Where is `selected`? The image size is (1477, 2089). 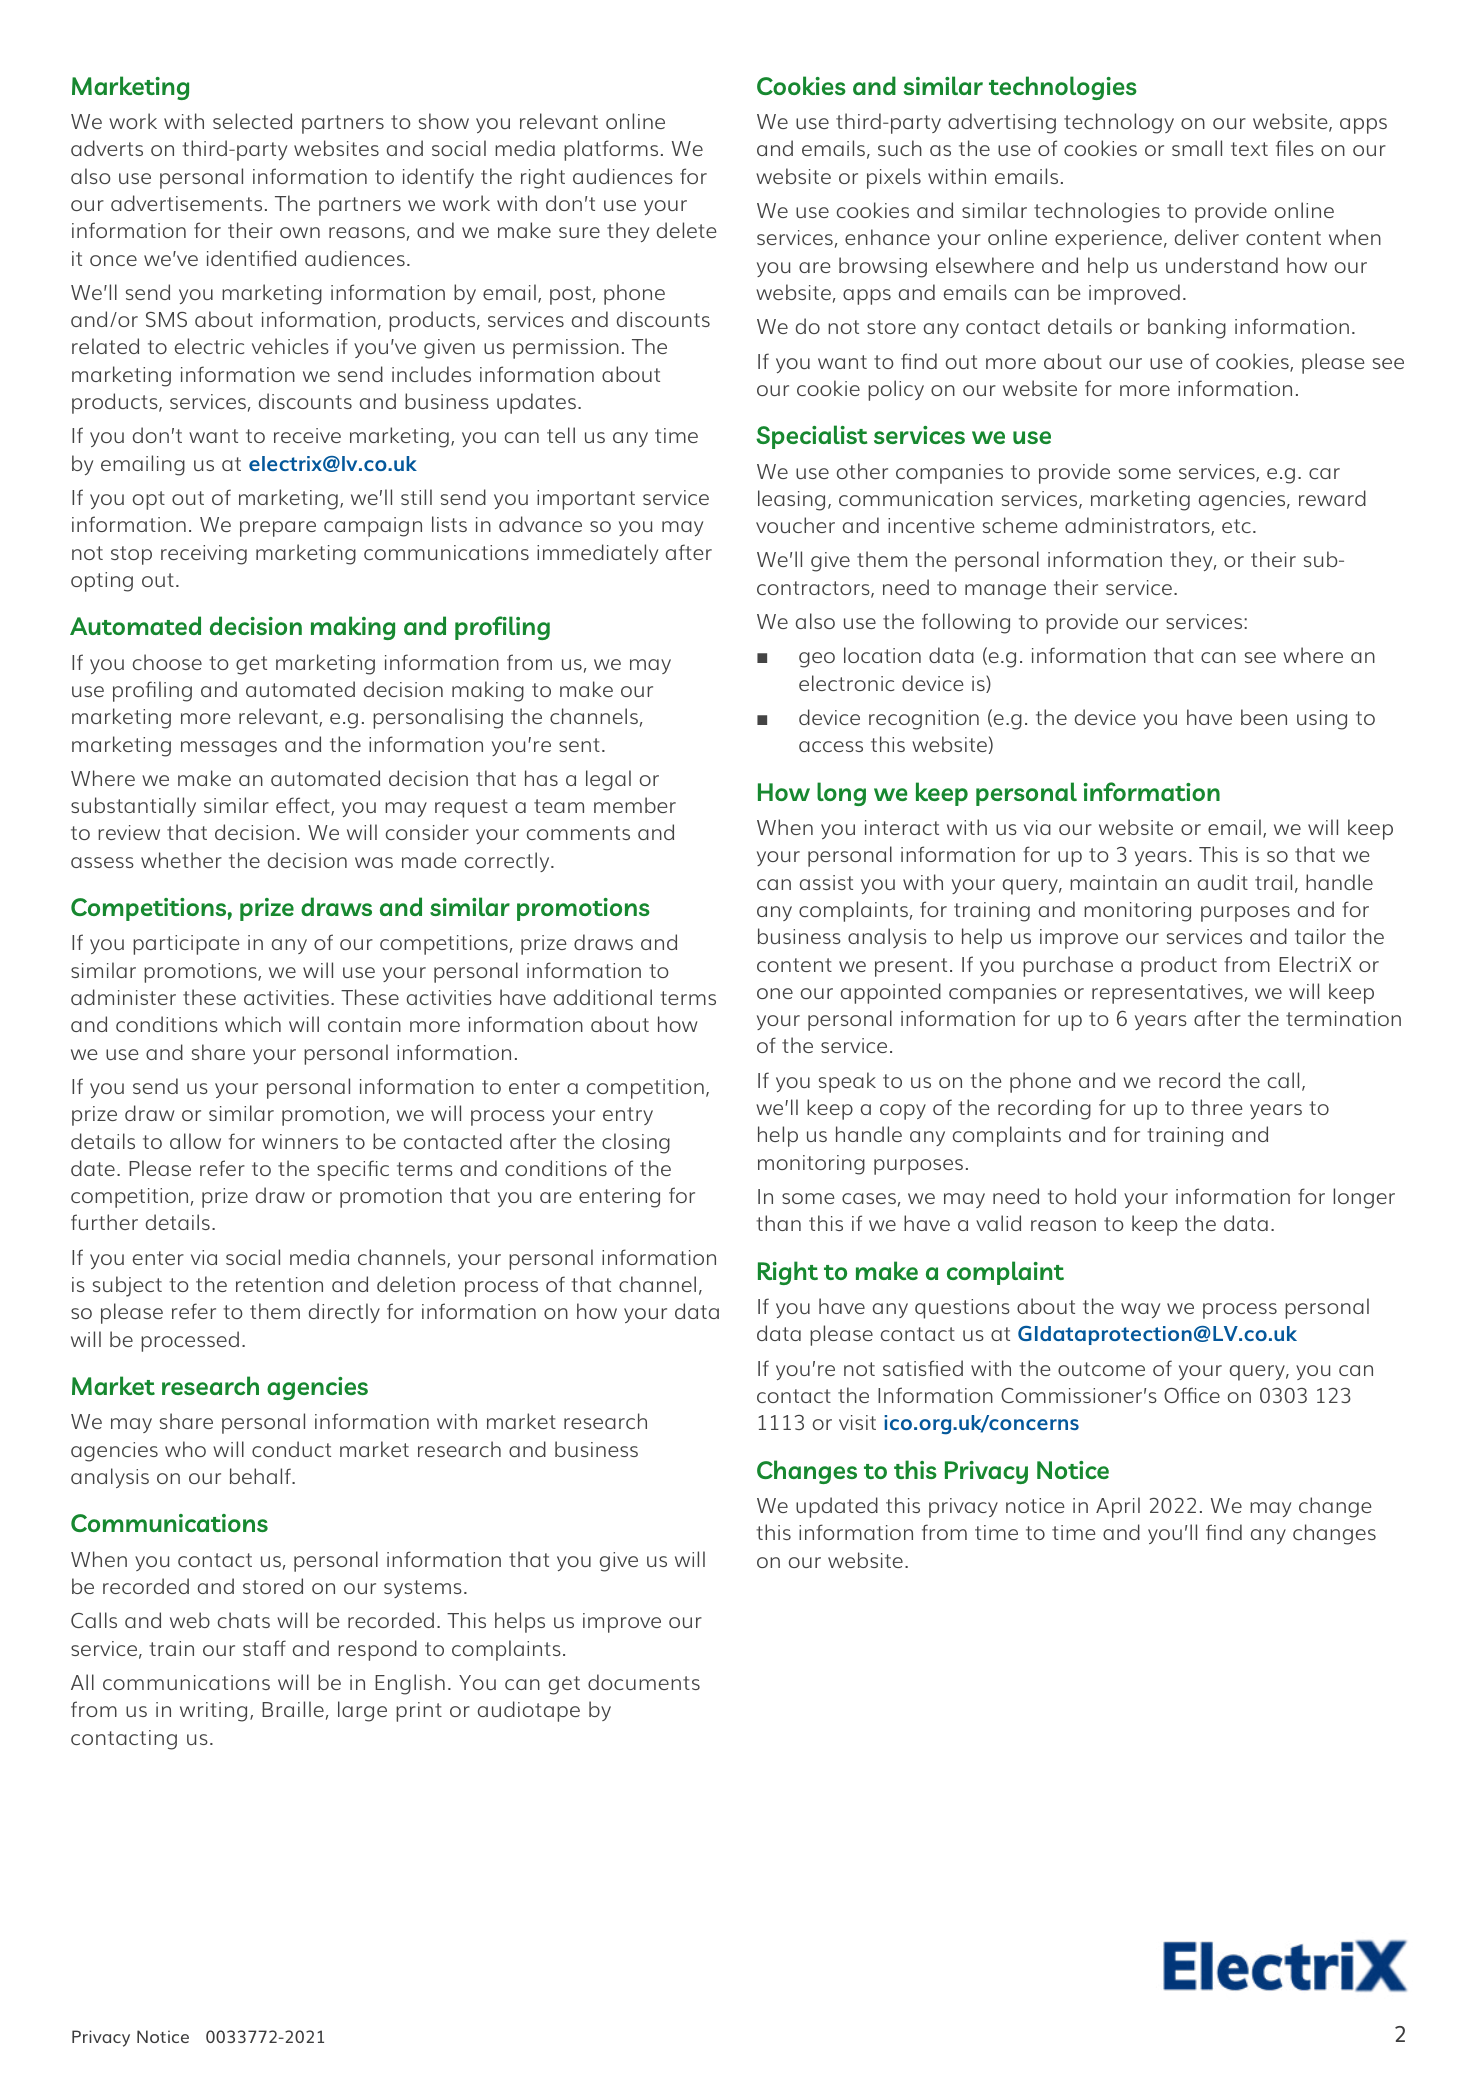 selected is located at coordinates (252, 121).
